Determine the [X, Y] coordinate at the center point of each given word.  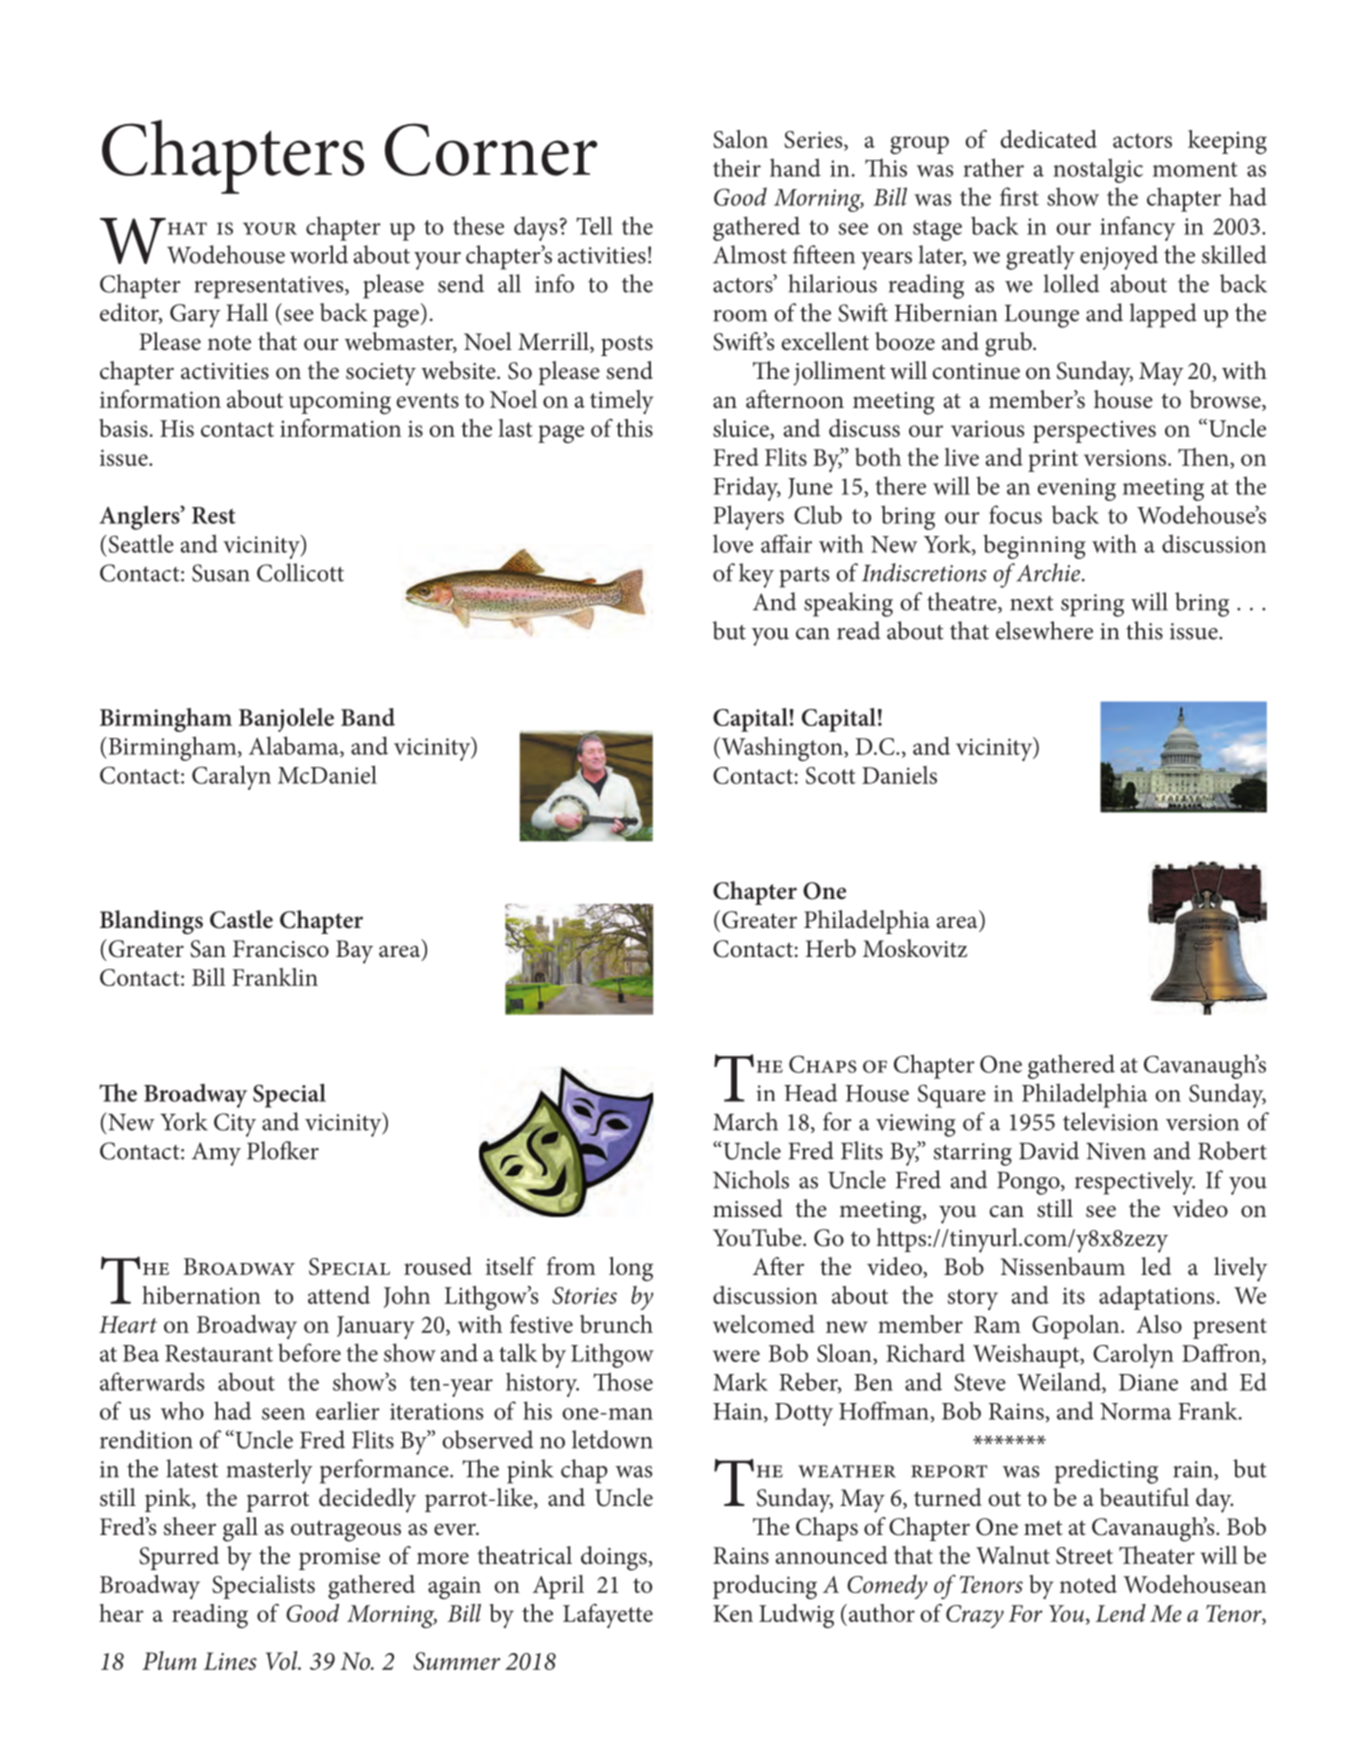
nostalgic [1098, 170]
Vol [283, 1660]
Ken [733, 1613]
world [319, 254]
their [737, 167]
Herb [831, 948]
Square [952, 1096]
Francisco [281, 949]
